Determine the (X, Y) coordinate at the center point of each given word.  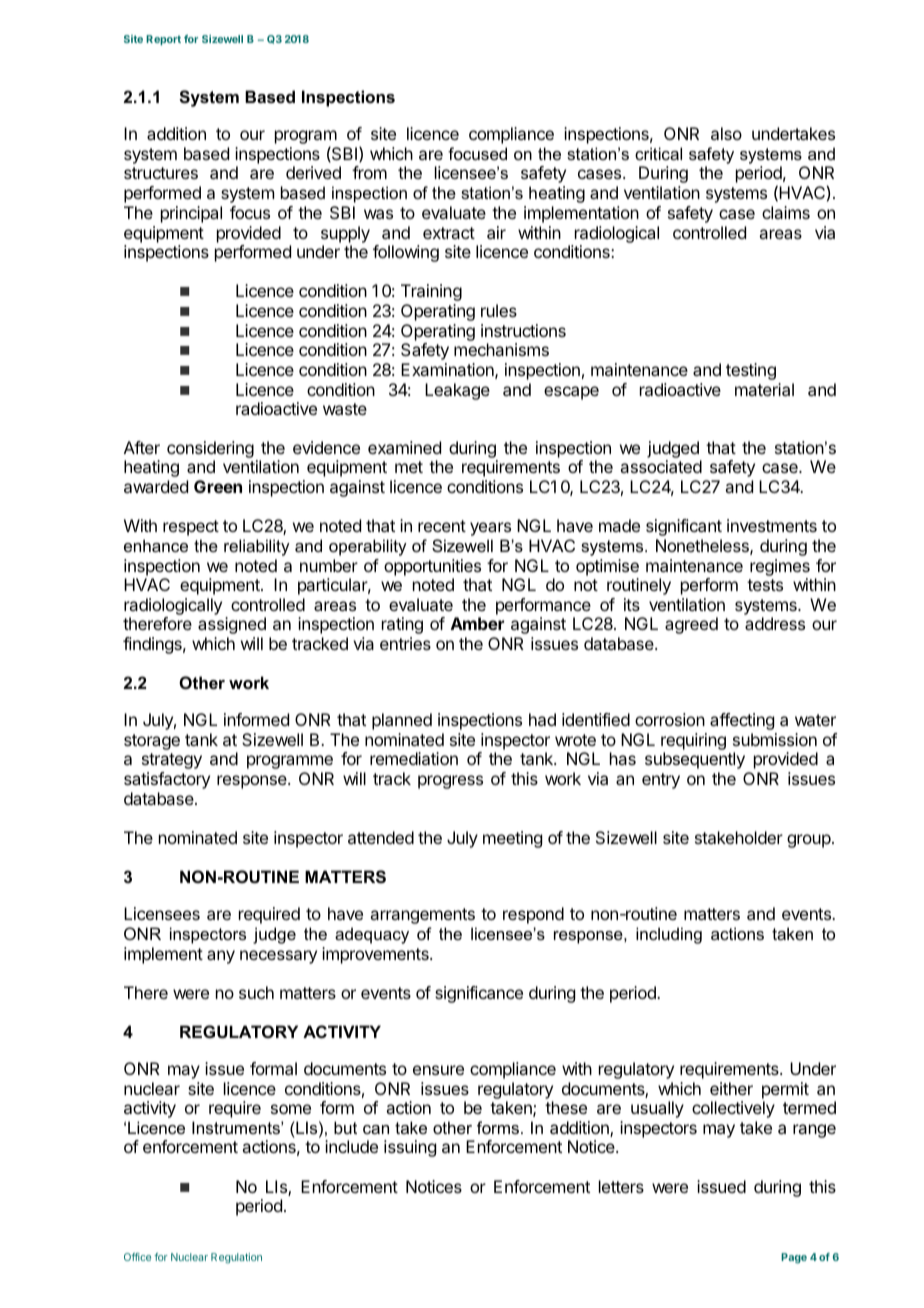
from (369, 172)
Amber (477, 623)
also (726, 133)
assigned (232, 625)
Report (163, 40)
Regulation (236, 1258)
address (775, 623)
